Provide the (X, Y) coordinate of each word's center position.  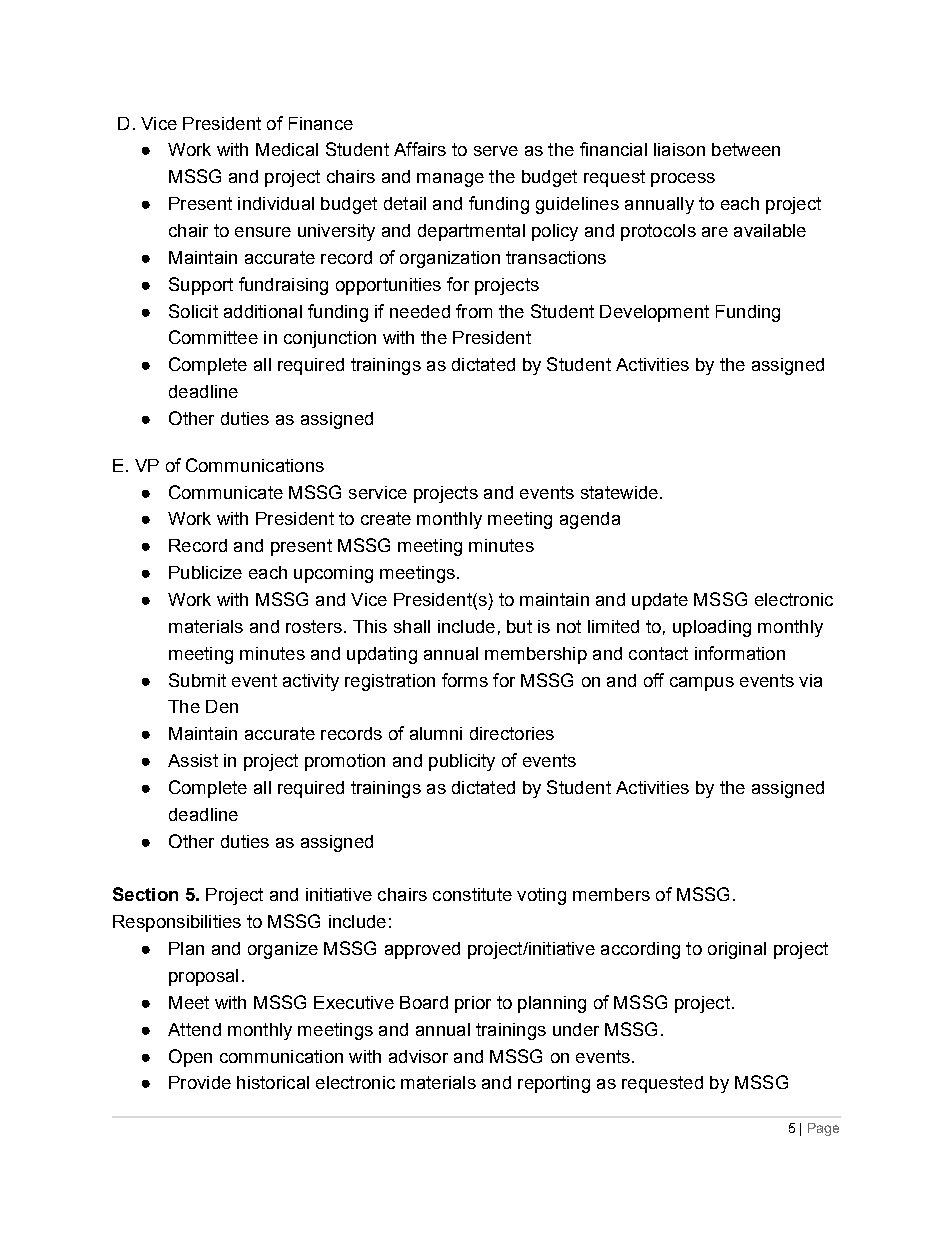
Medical (287, 149)
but (519, 626)
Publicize (205, 572)
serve (496, 151)
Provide (200, 1082)
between (746, 149)
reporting (554, 1084)
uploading (712, 628)
